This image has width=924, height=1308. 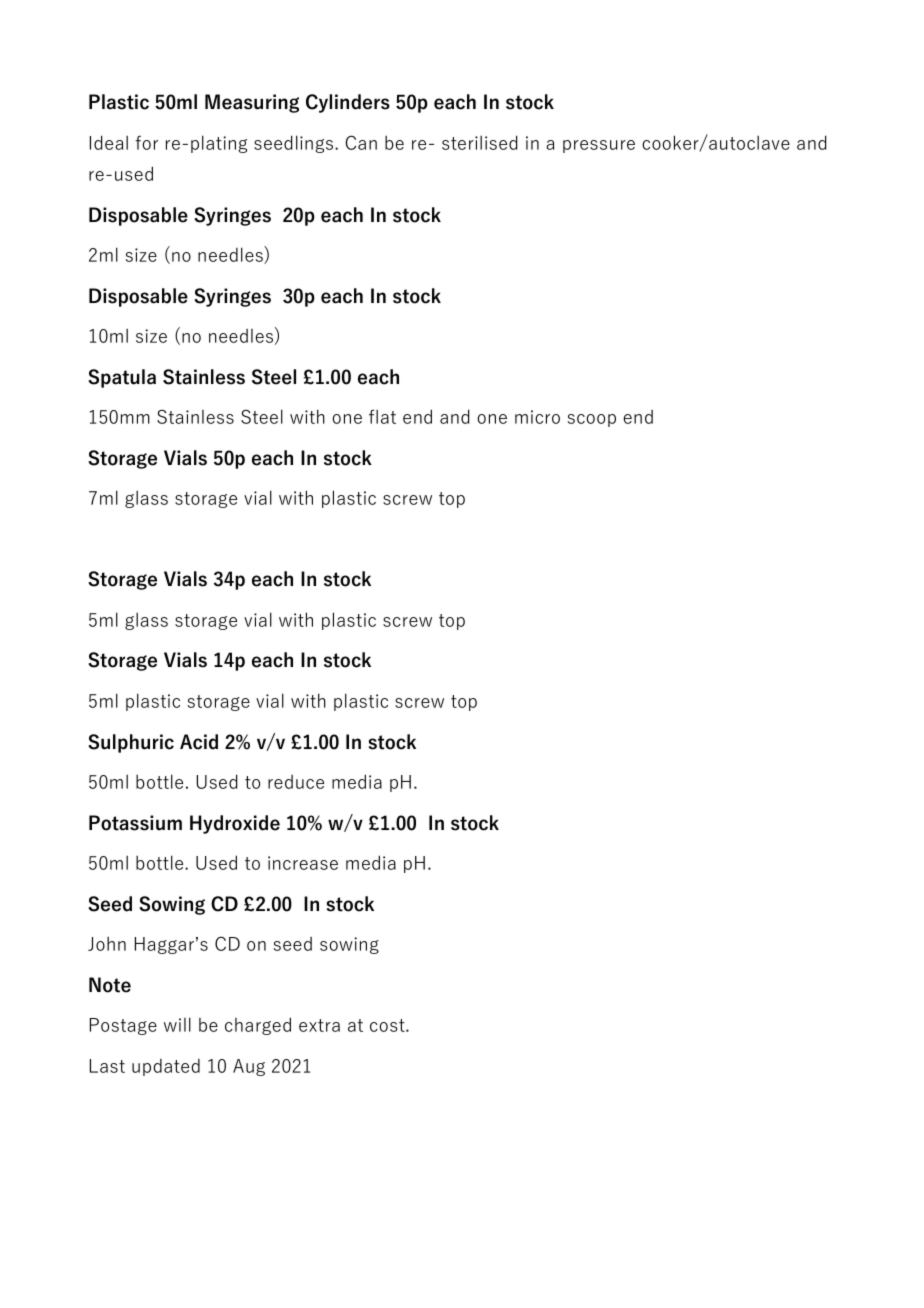 What do you see at coordinates (361, 142) in the image?
I see `Can` at bounding box center [361, 142].
